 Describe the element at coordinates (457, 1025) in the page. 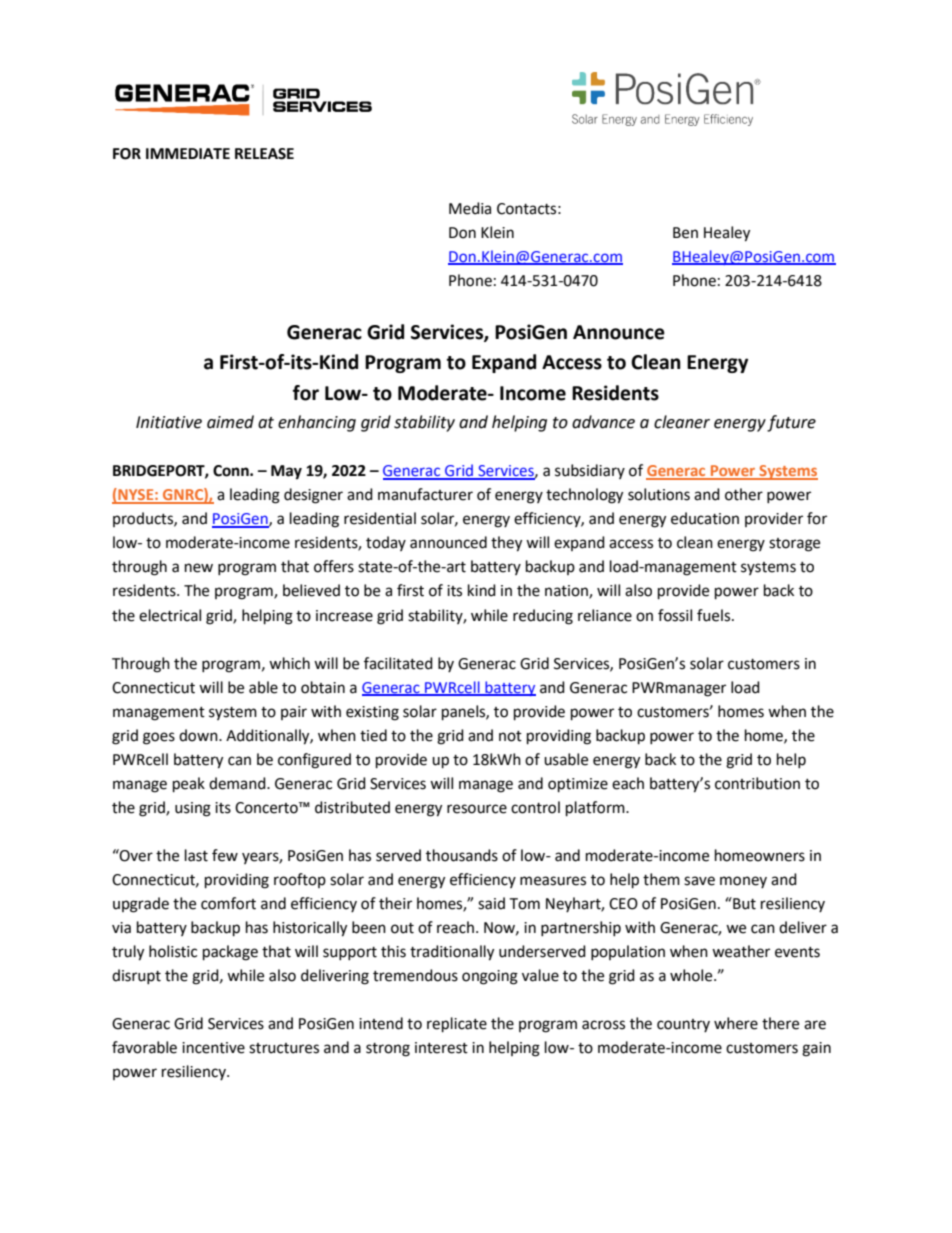

I see `replicate` at that location.
